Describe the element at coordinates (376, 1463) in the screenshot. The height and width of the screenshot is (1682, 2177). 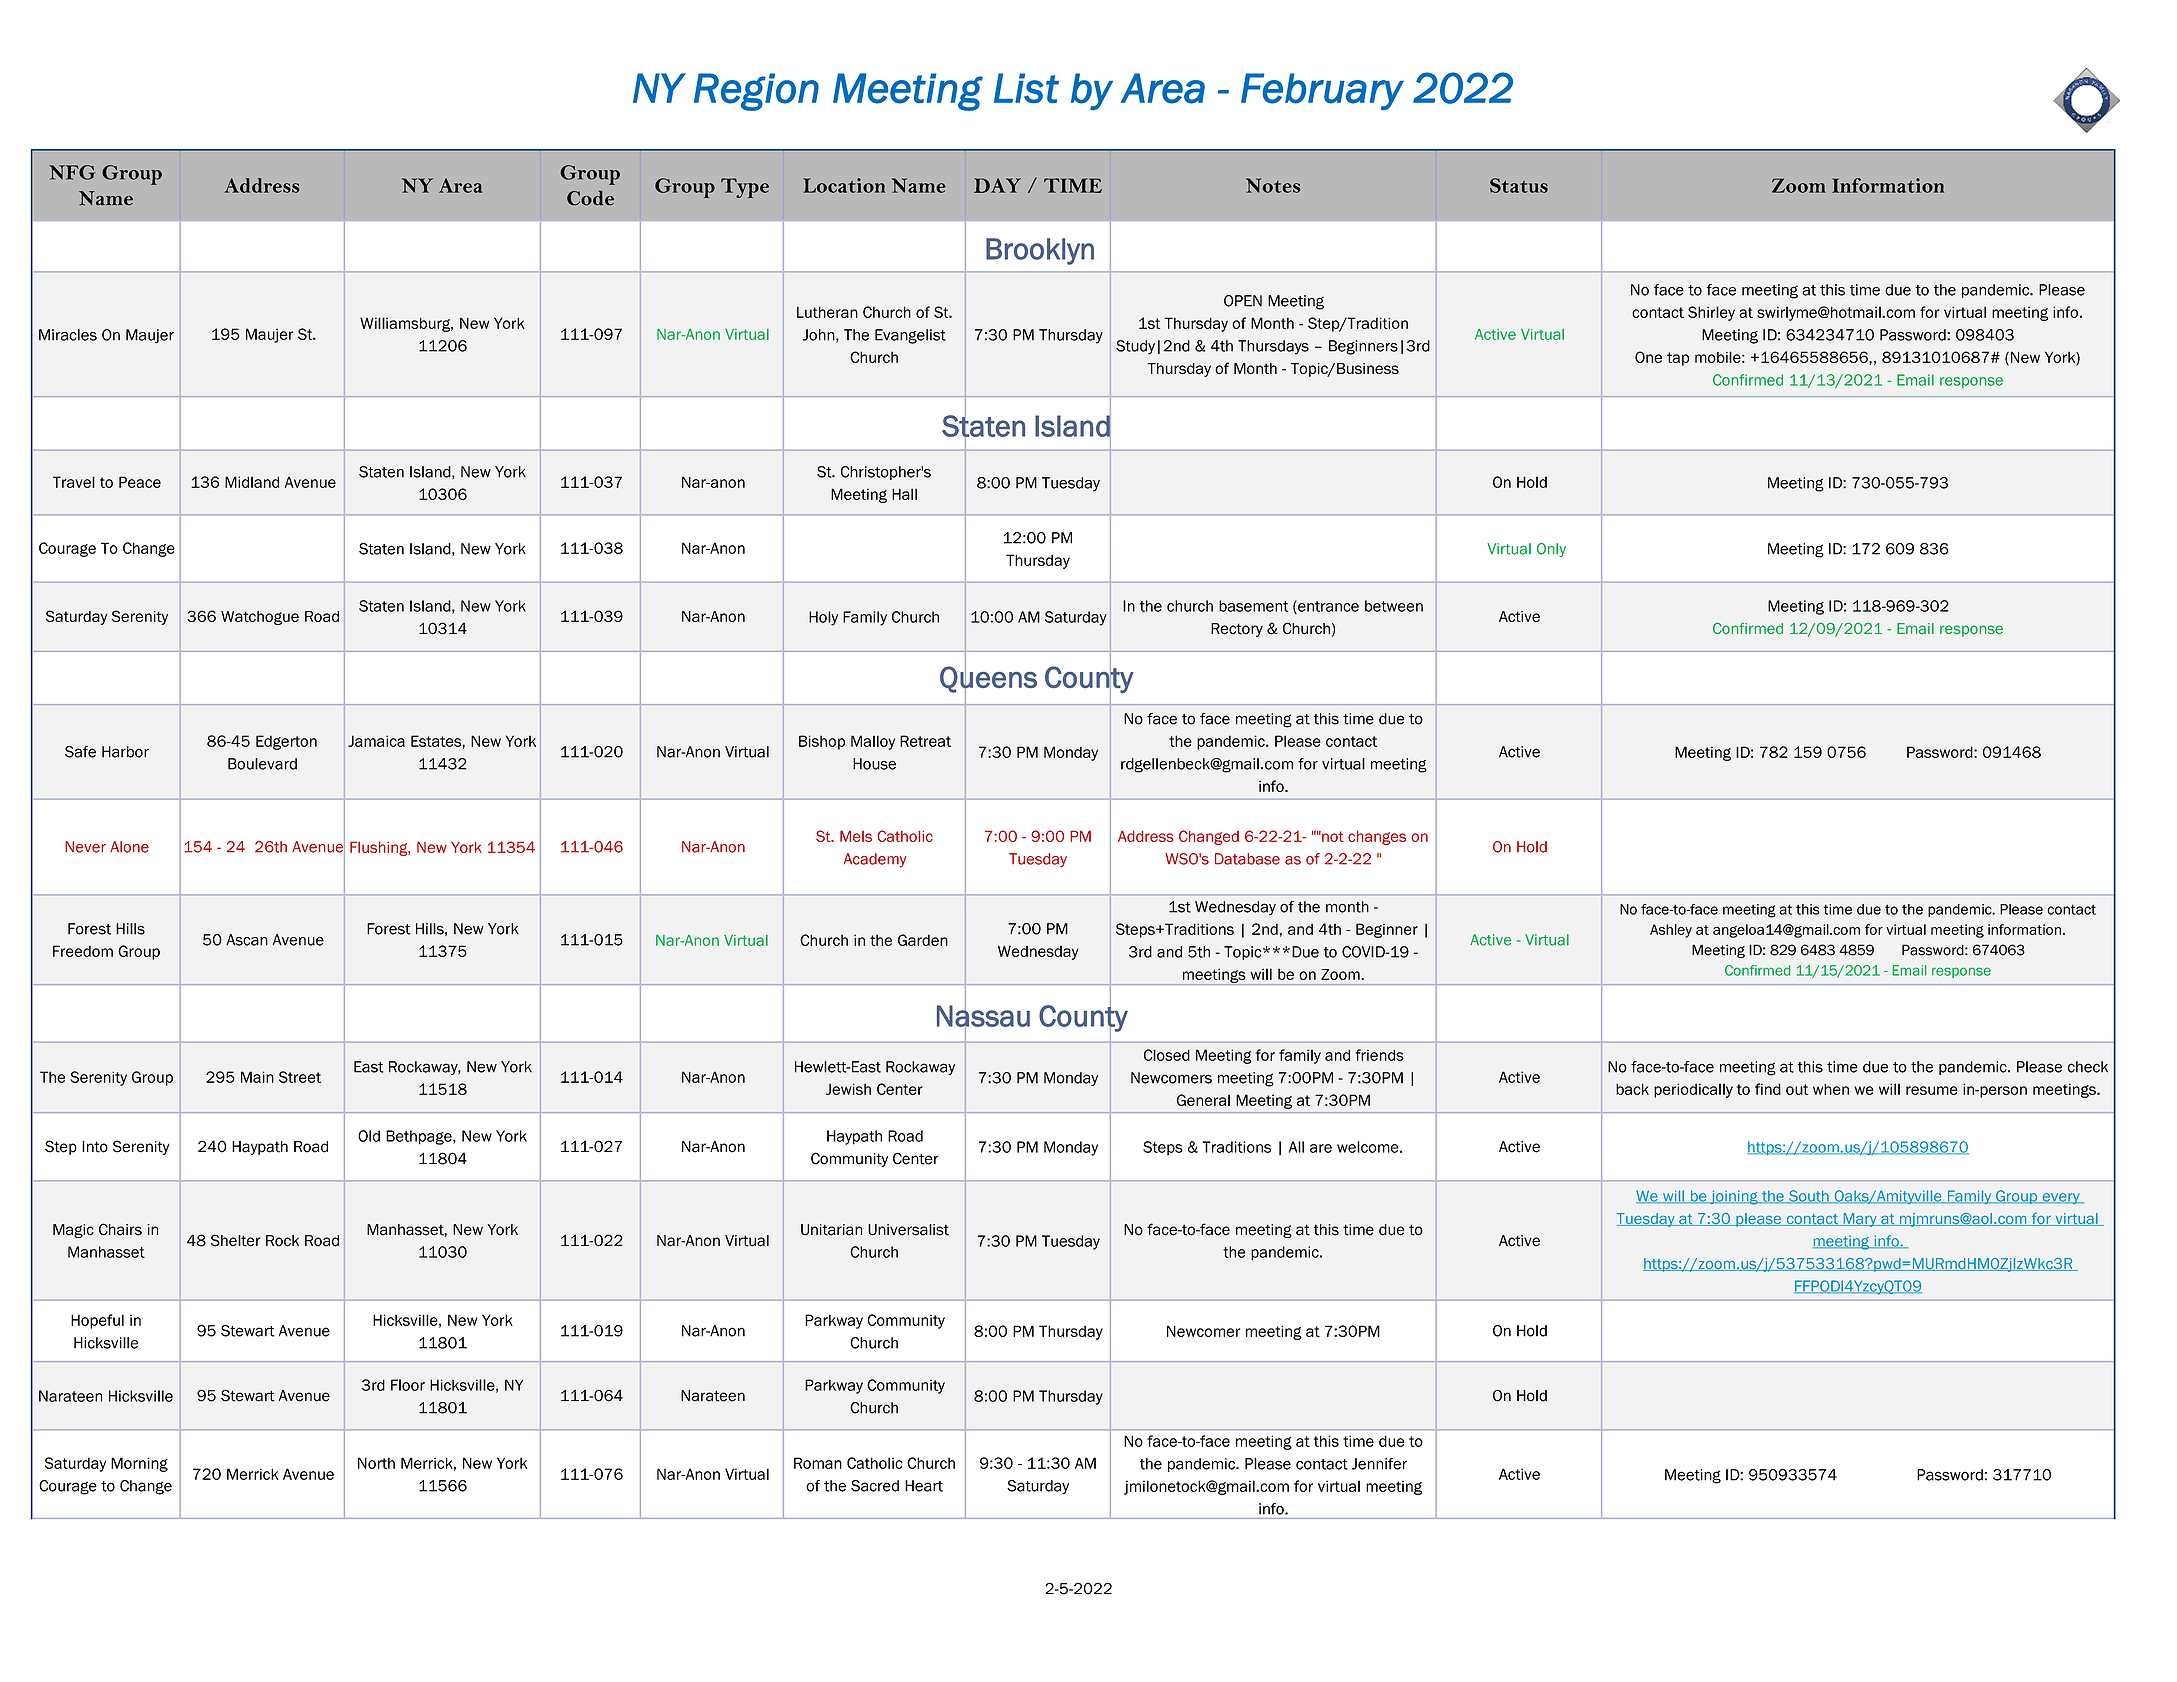
I see `North` at that location.
